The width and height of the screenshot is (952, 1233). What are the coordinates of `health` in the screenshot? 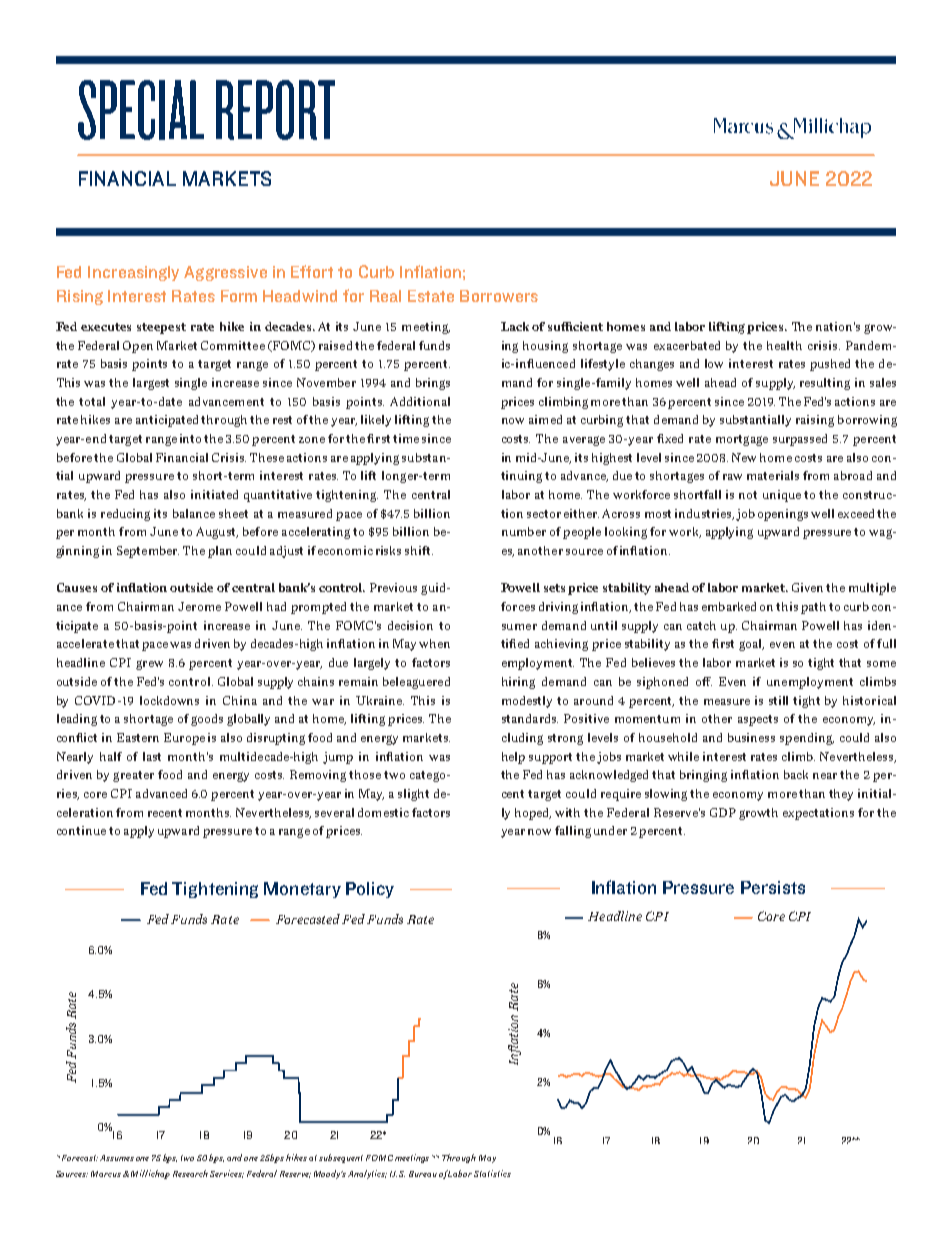 It's located at (784, 345).
